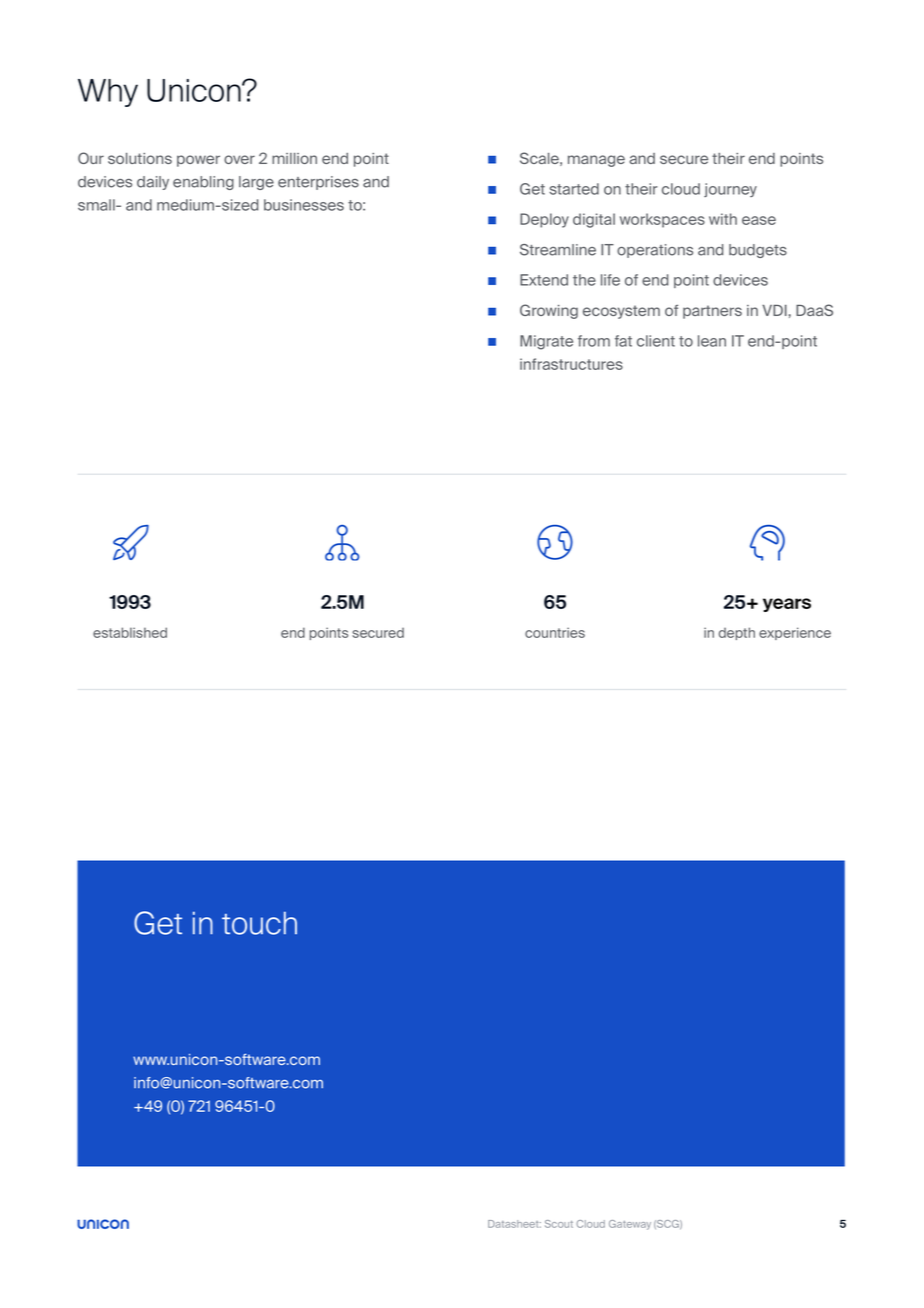 This page has width=924, height=1308. Describe the element at coordinates (737, 633) in the page. I see `depth` at that location.
